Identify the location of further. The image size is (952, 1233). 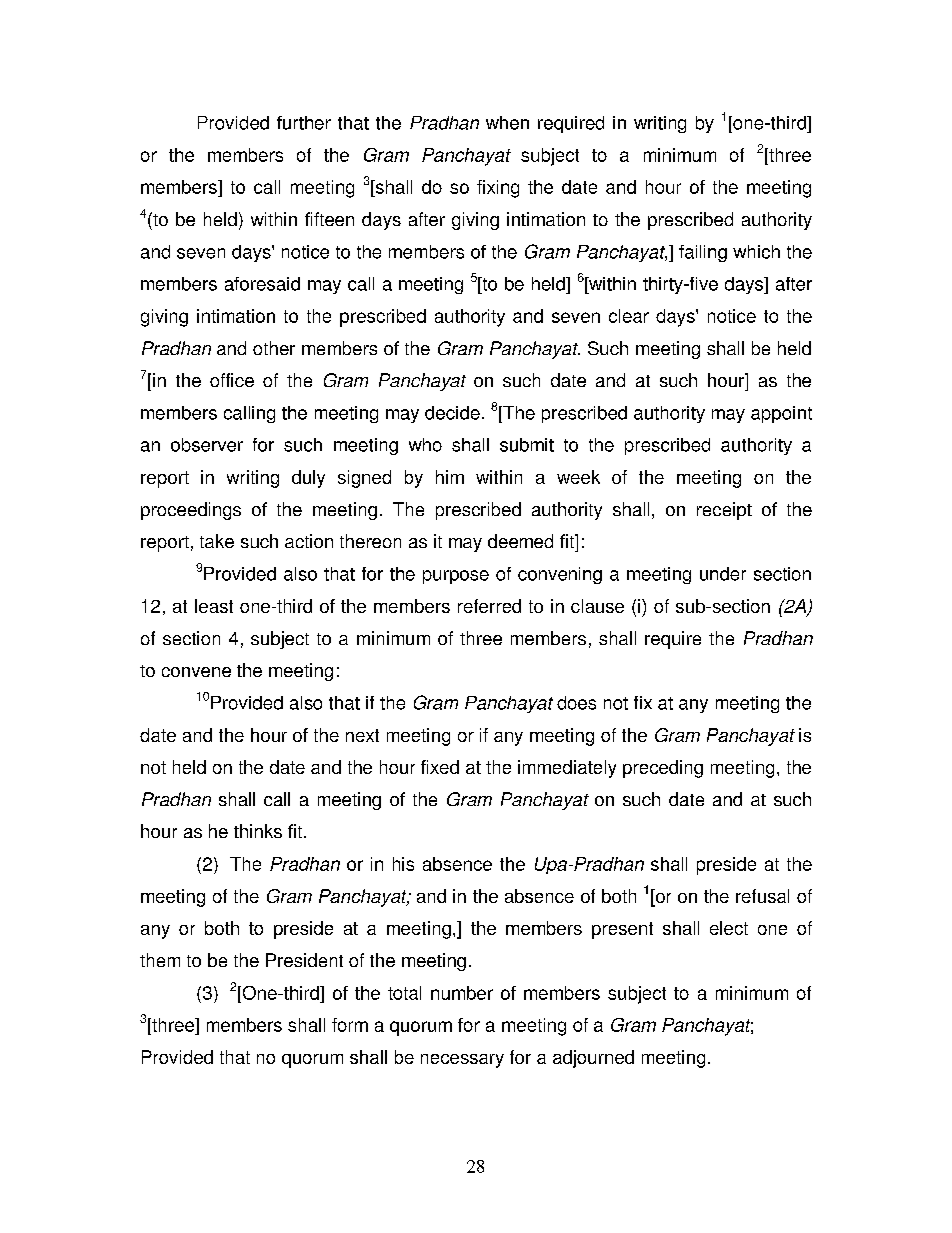
(304, 123).
